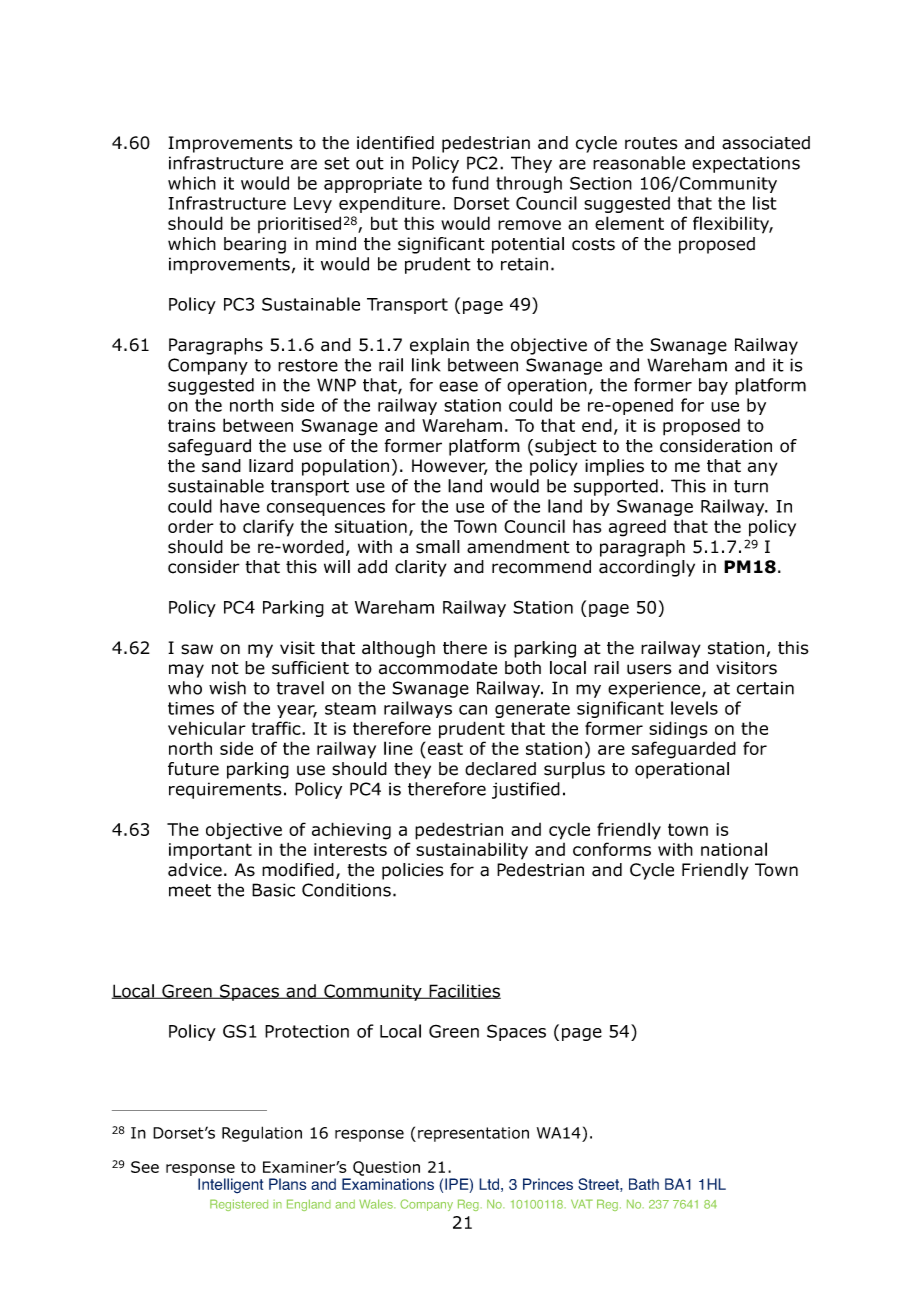 This page has width=924, height=1308. What do you see at coordinates (644, 1184) in the page?
I see `Bath` at bounding box center [644, 1184].
